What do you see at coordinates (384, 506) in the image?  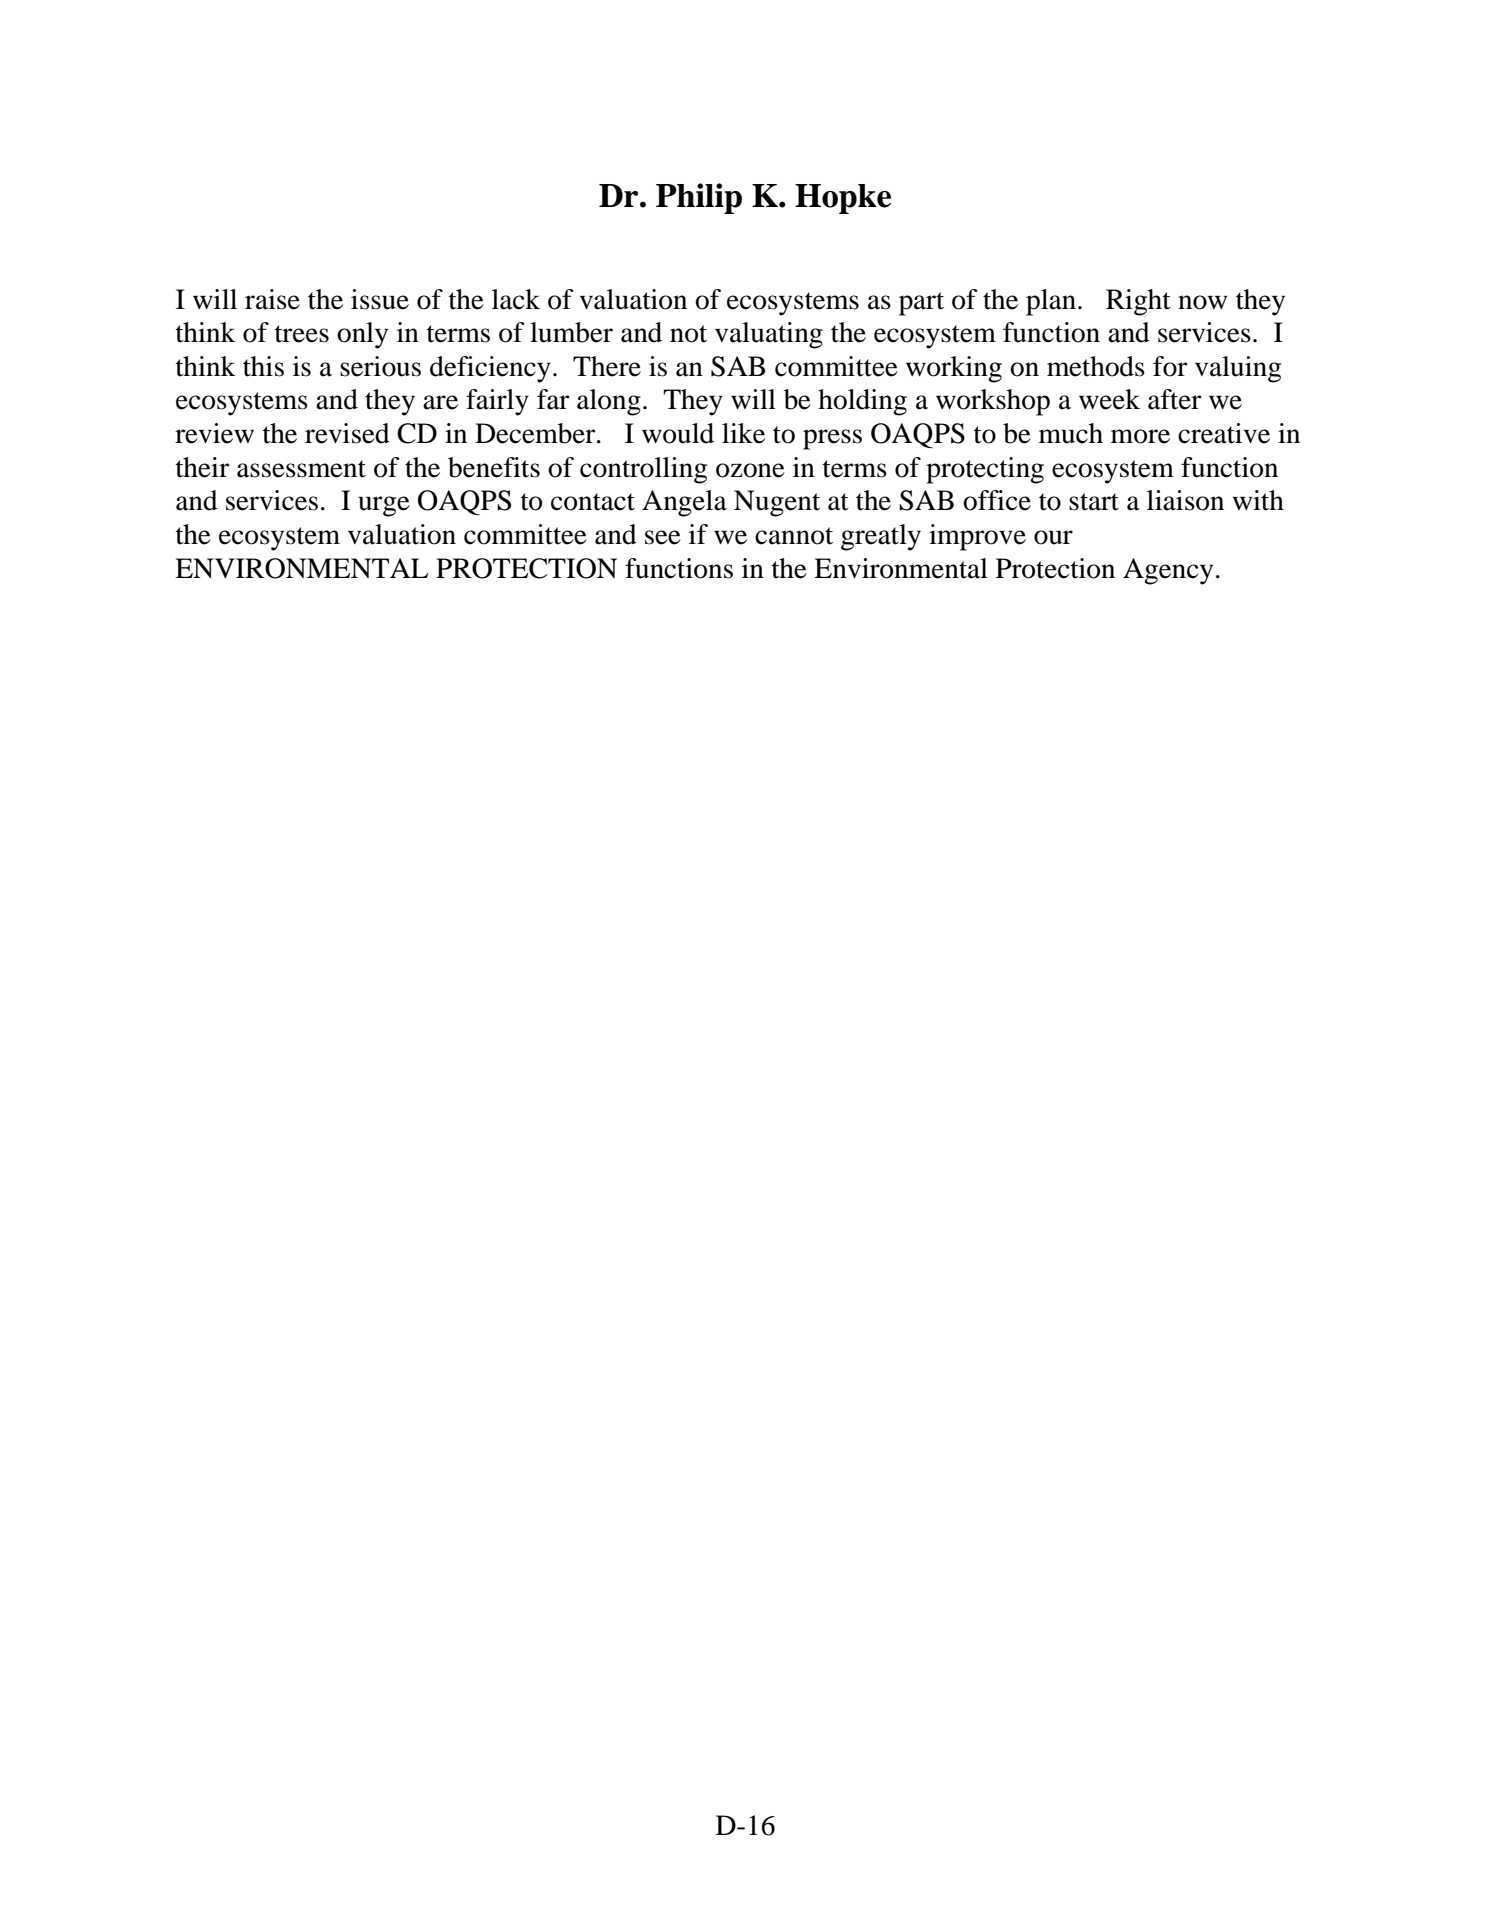 I see `urge` at bounding box center [384, 506].
